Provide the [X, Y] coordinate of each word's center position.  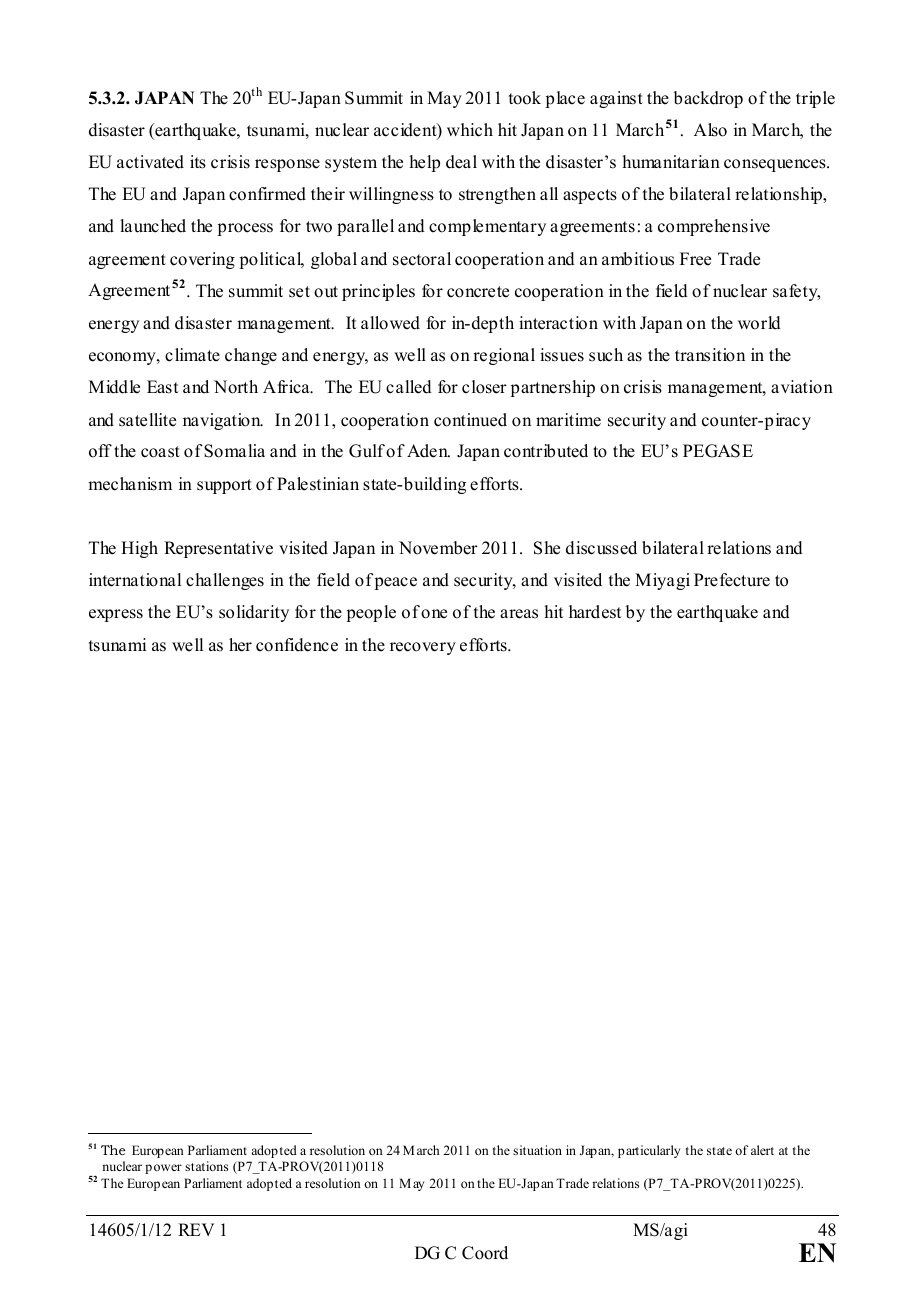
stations [206, 1166]
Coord [485, 1253]
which [470, 130]
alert [762, 1150]
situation [537, 1150]
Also [710, 130]
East [162, 387]
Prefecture [732, 580]
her [240, 645]
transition [710, 355]
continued [470, 420]
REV [196, 1229]
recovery [423, 648]
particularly [649, 1151]
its [198, 162]
